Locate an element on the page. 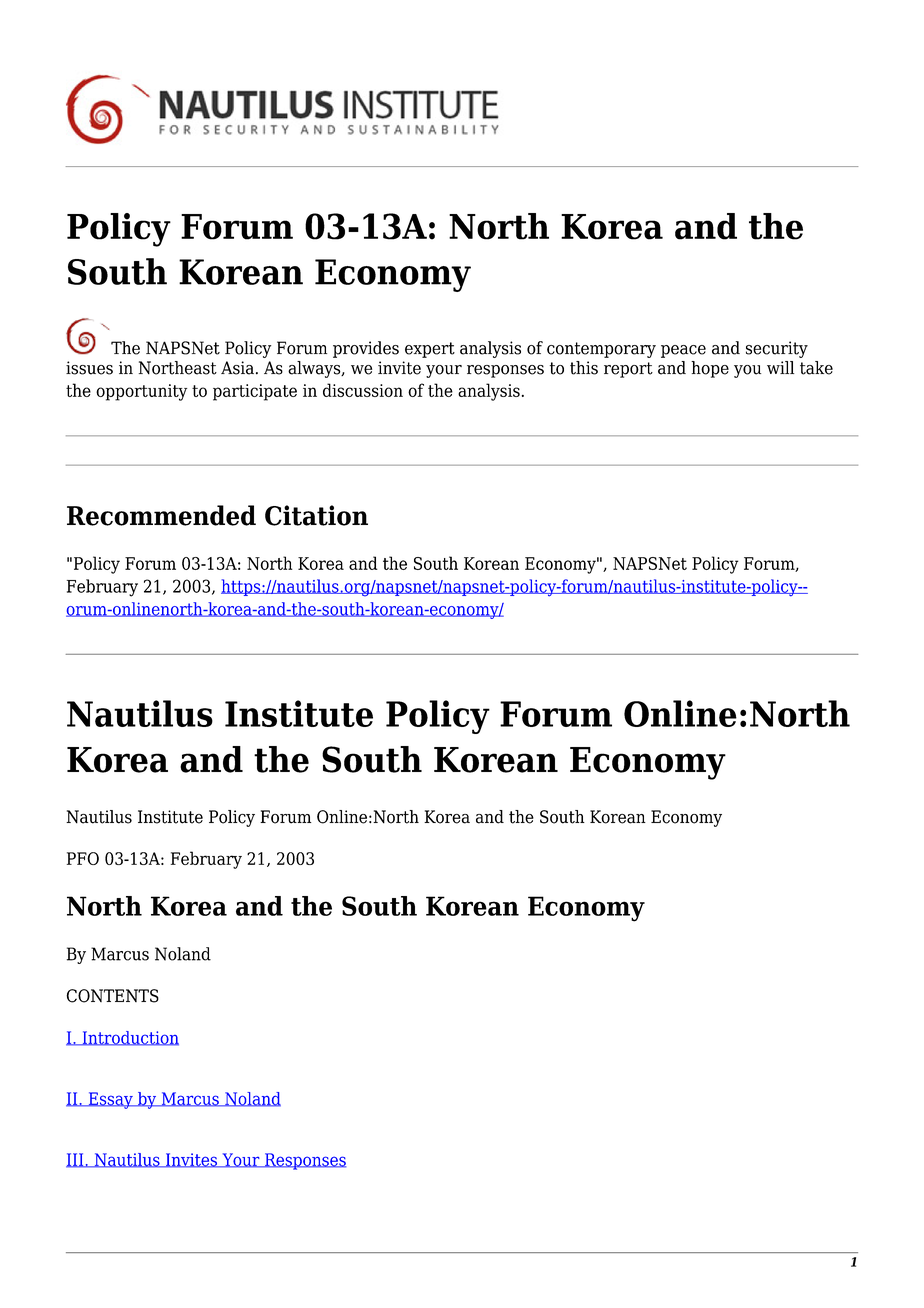 The width and height of the image is (924, 1308). hope is located at coordinates (710, 369).
